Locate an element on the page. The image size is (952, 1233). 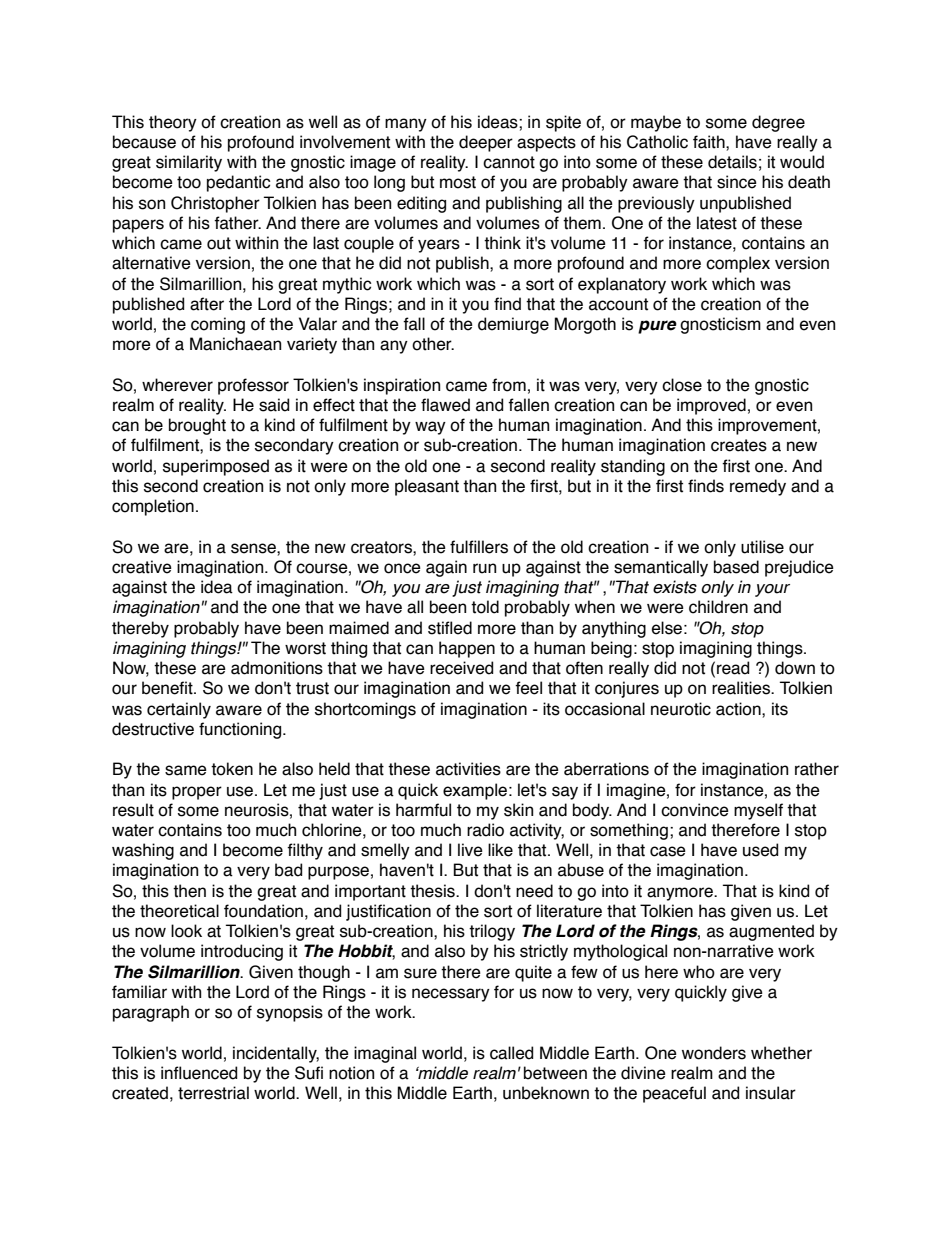
influenced is located at coordinates (199, 1073).
